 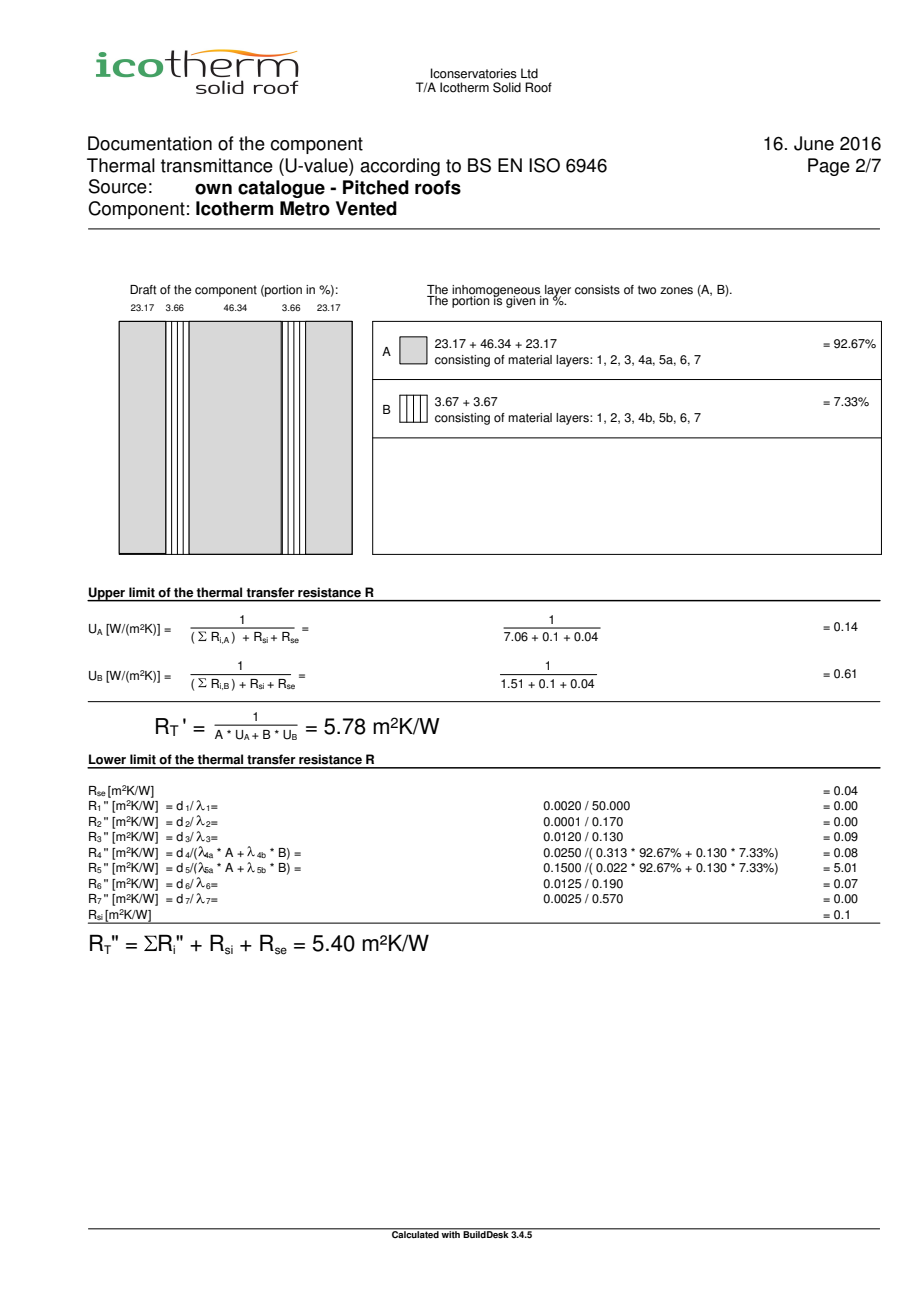 What do you see at coordinates (507, 87) in the screenshot?
I see `Solid` at bounding box center [507, 87].
